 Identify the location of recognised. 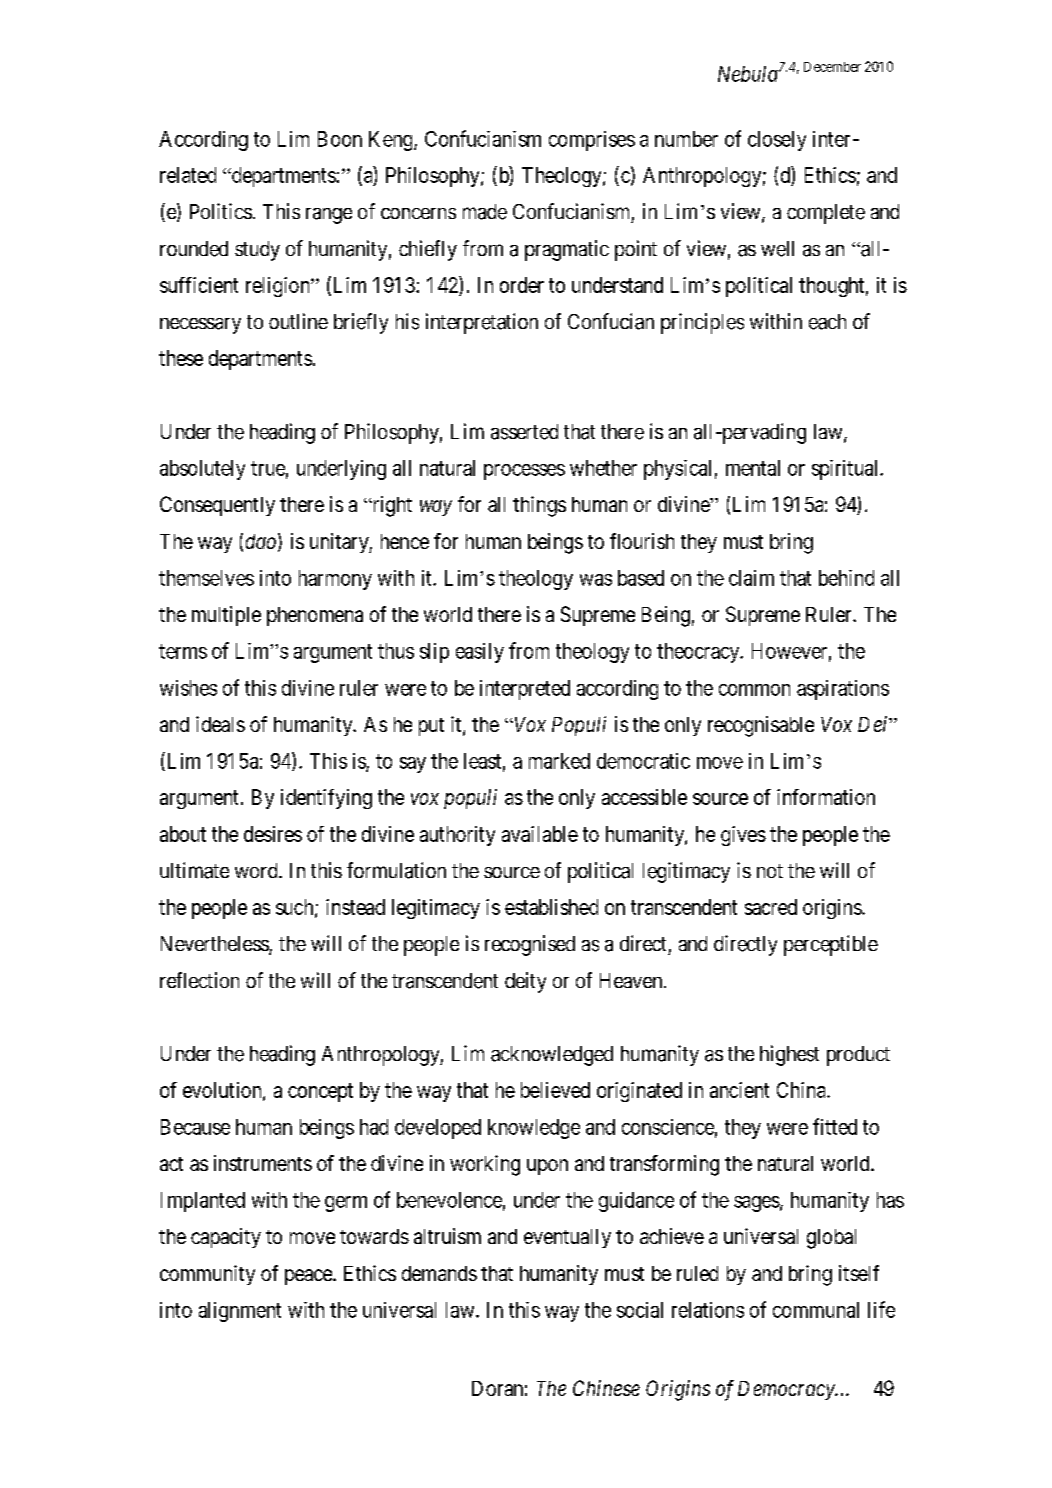
(530, 945).
